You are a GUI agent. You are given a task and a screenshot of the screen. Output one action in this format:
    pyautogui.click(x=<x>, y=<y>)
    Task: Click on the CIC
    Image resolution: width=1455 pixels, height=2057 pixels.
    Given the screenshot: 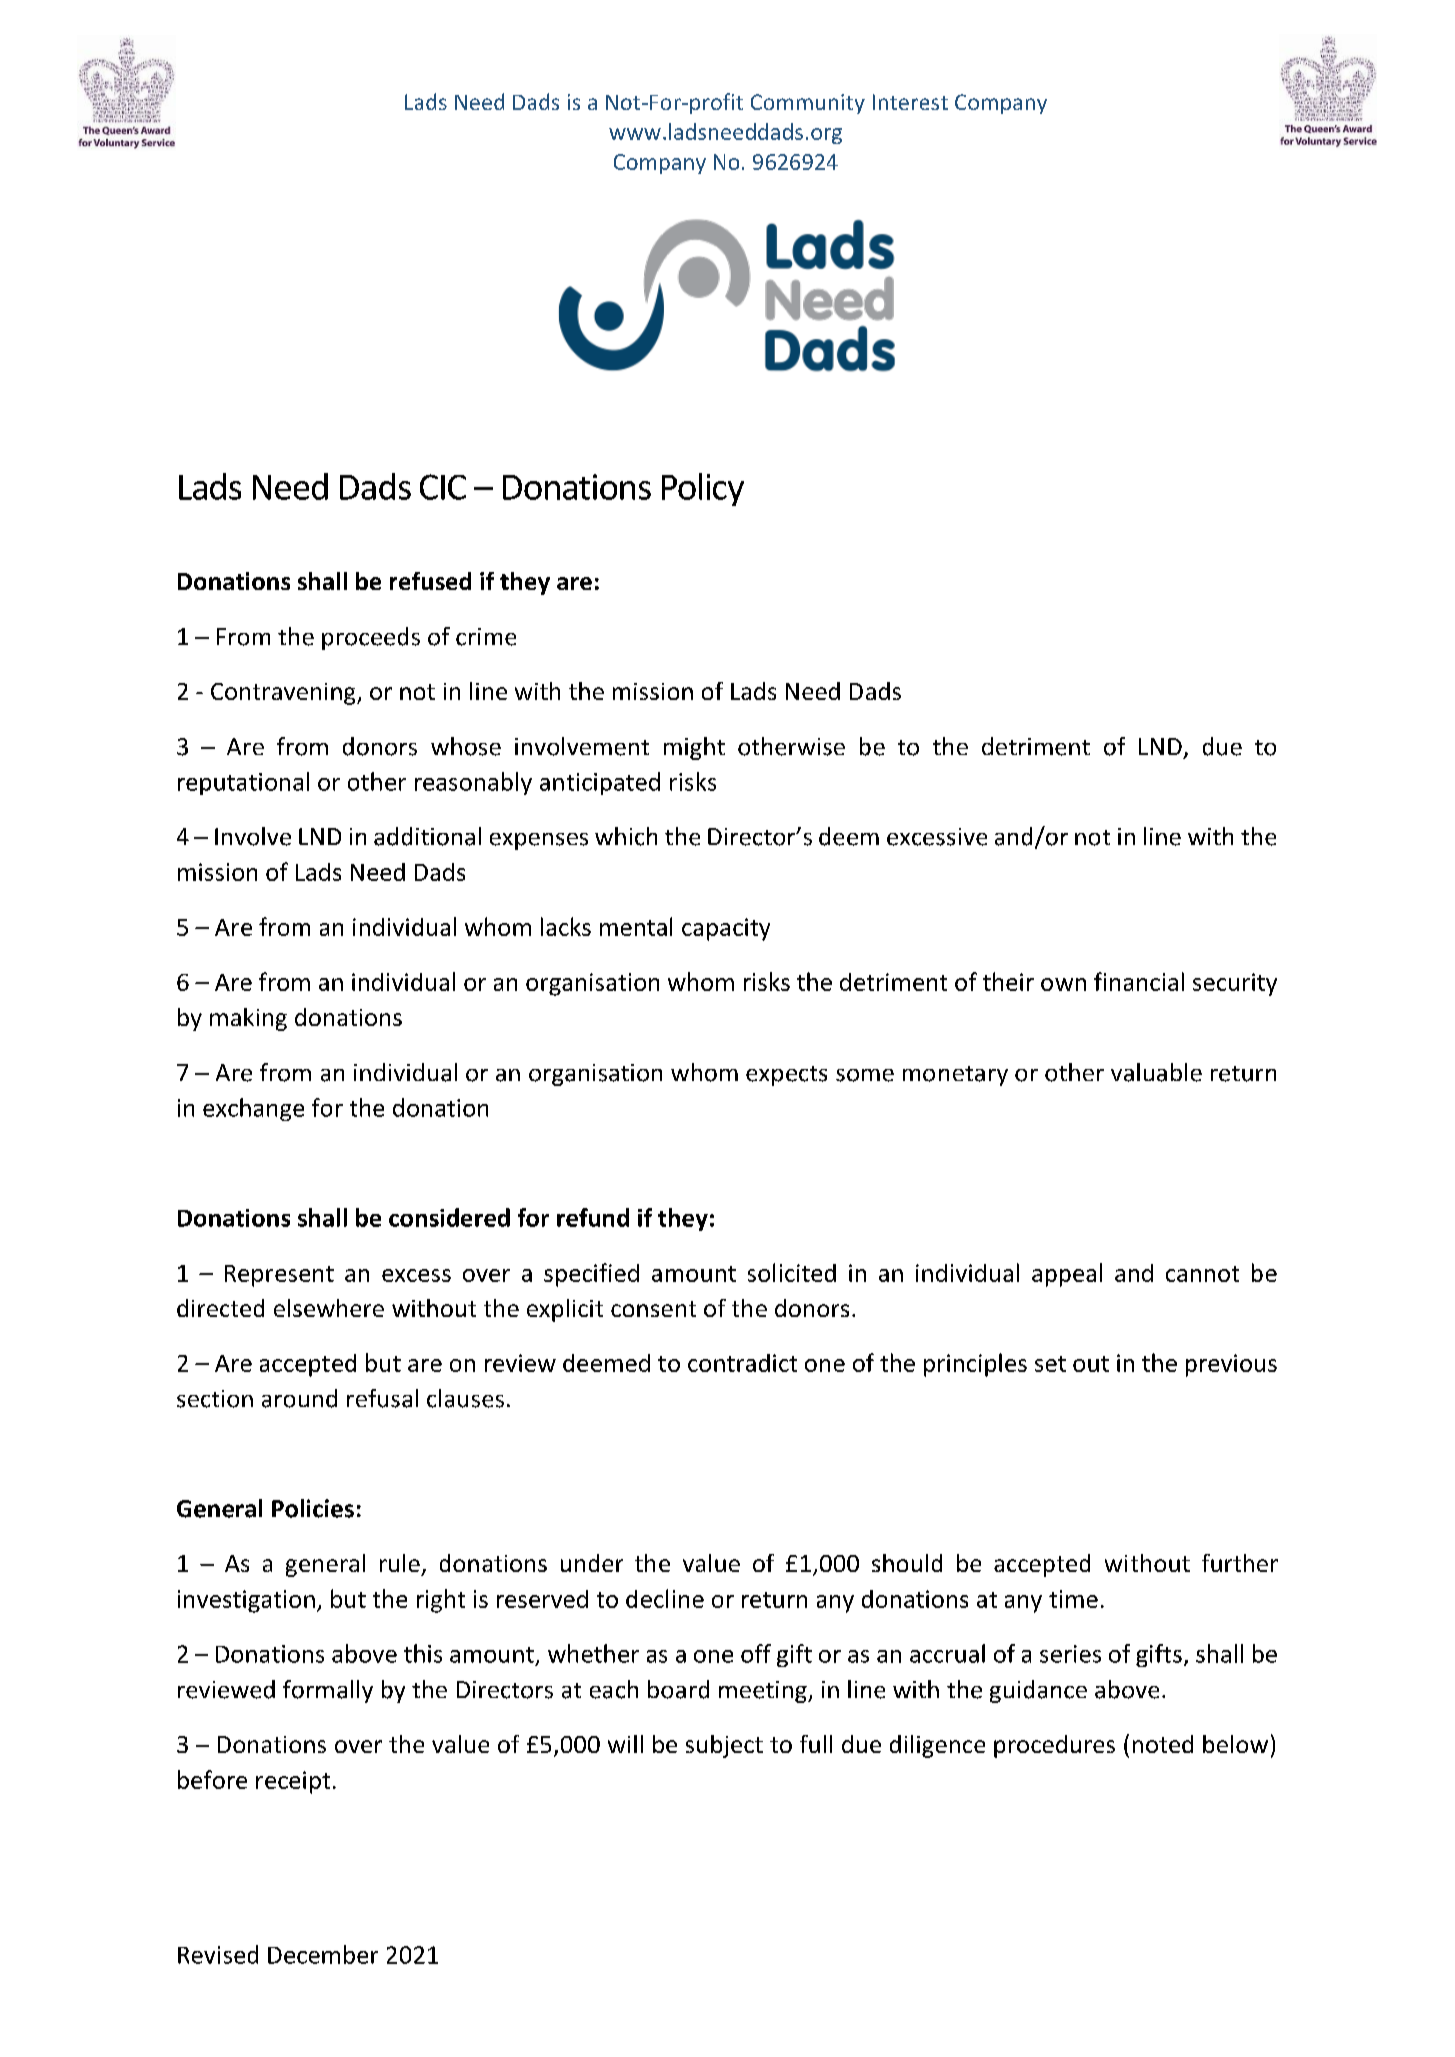 What is the action you would take?
    pyautogui.click(x=443, y=487)
